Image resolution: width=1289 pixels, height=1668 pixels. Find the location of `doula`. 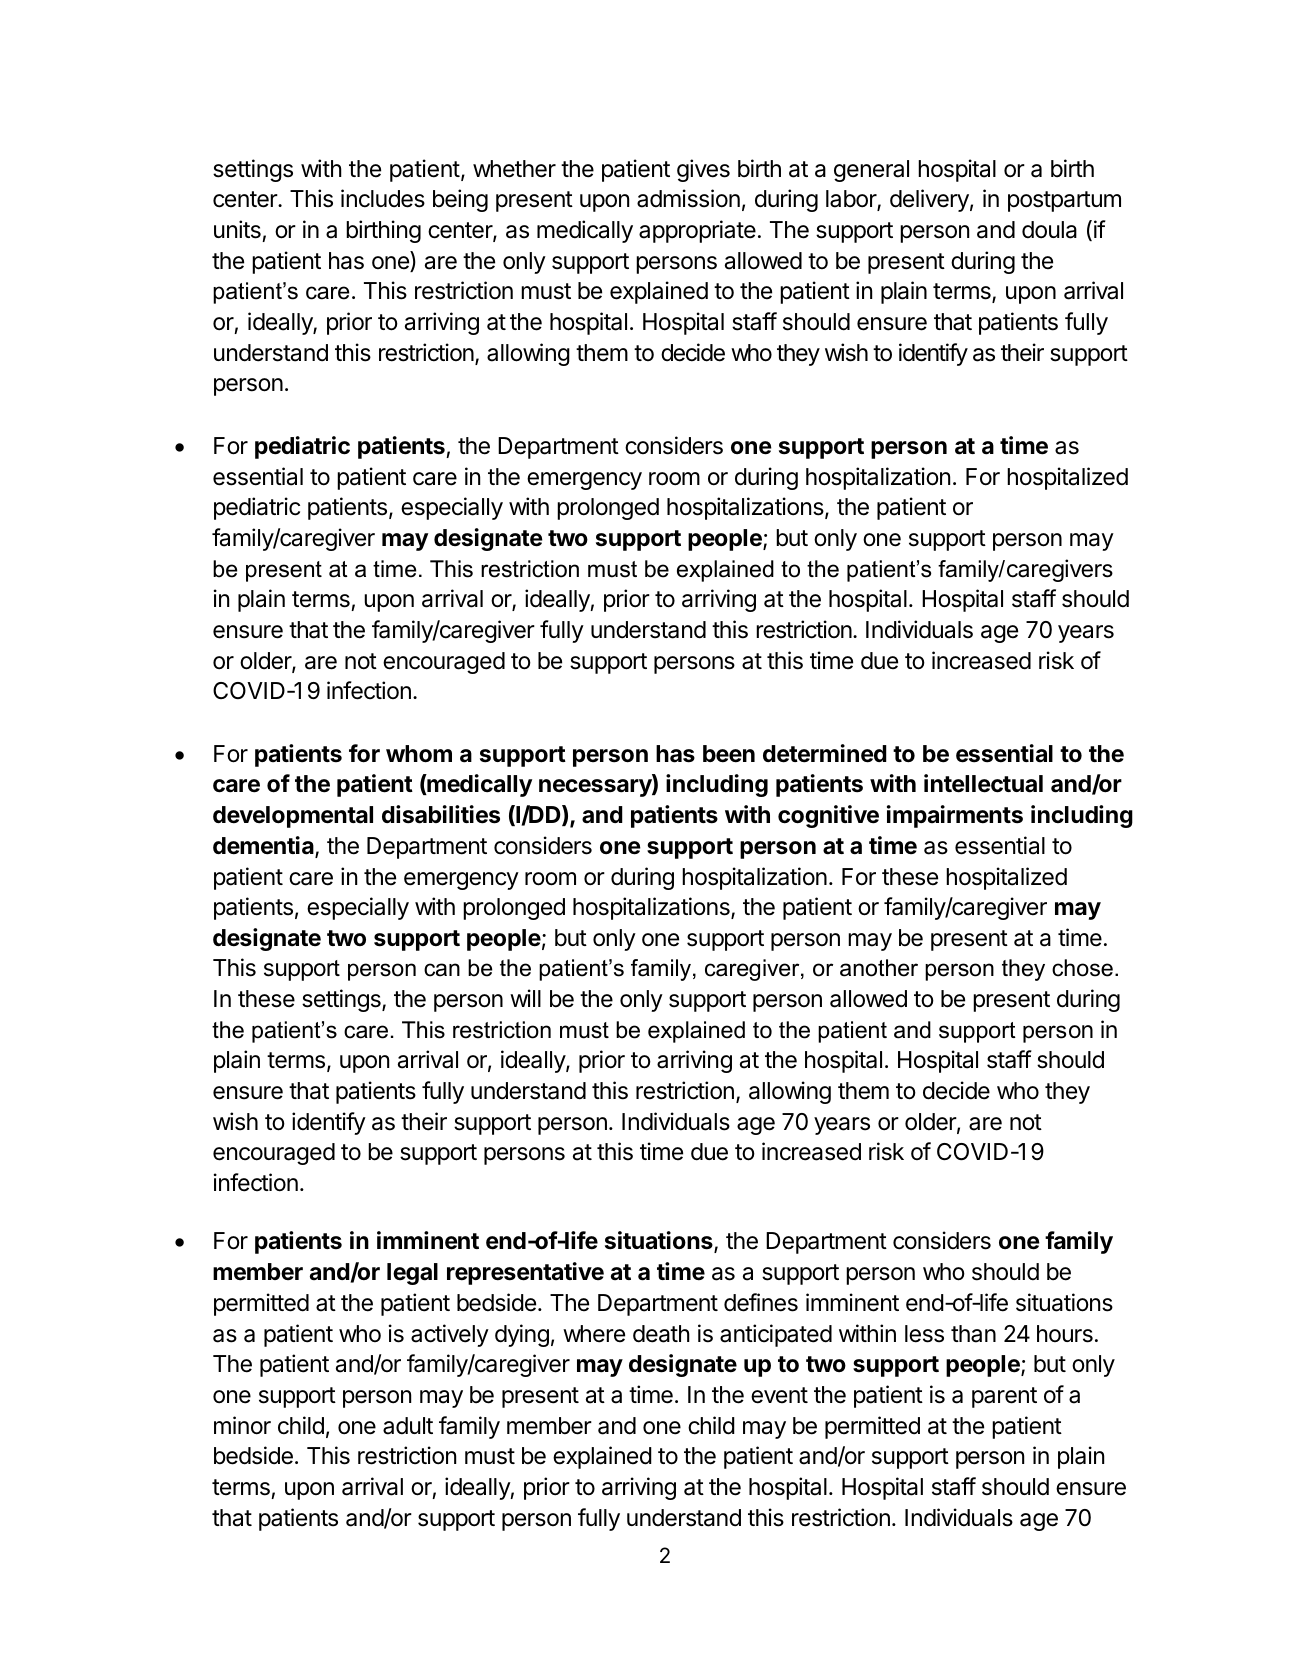

doula is located at coordinates (1049, 230).
